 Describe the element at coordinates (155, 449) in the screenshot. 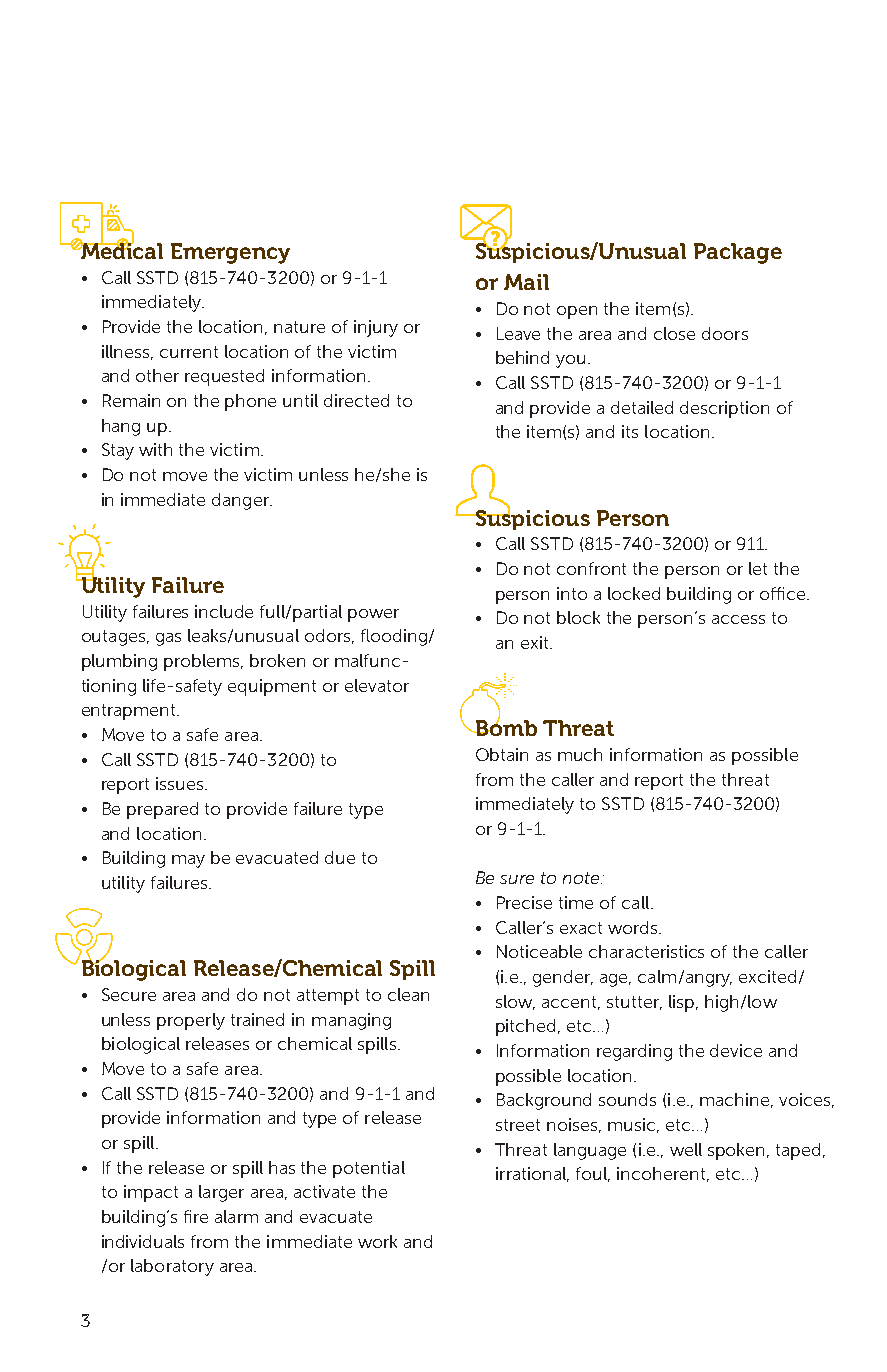

I see `with` at that location.
